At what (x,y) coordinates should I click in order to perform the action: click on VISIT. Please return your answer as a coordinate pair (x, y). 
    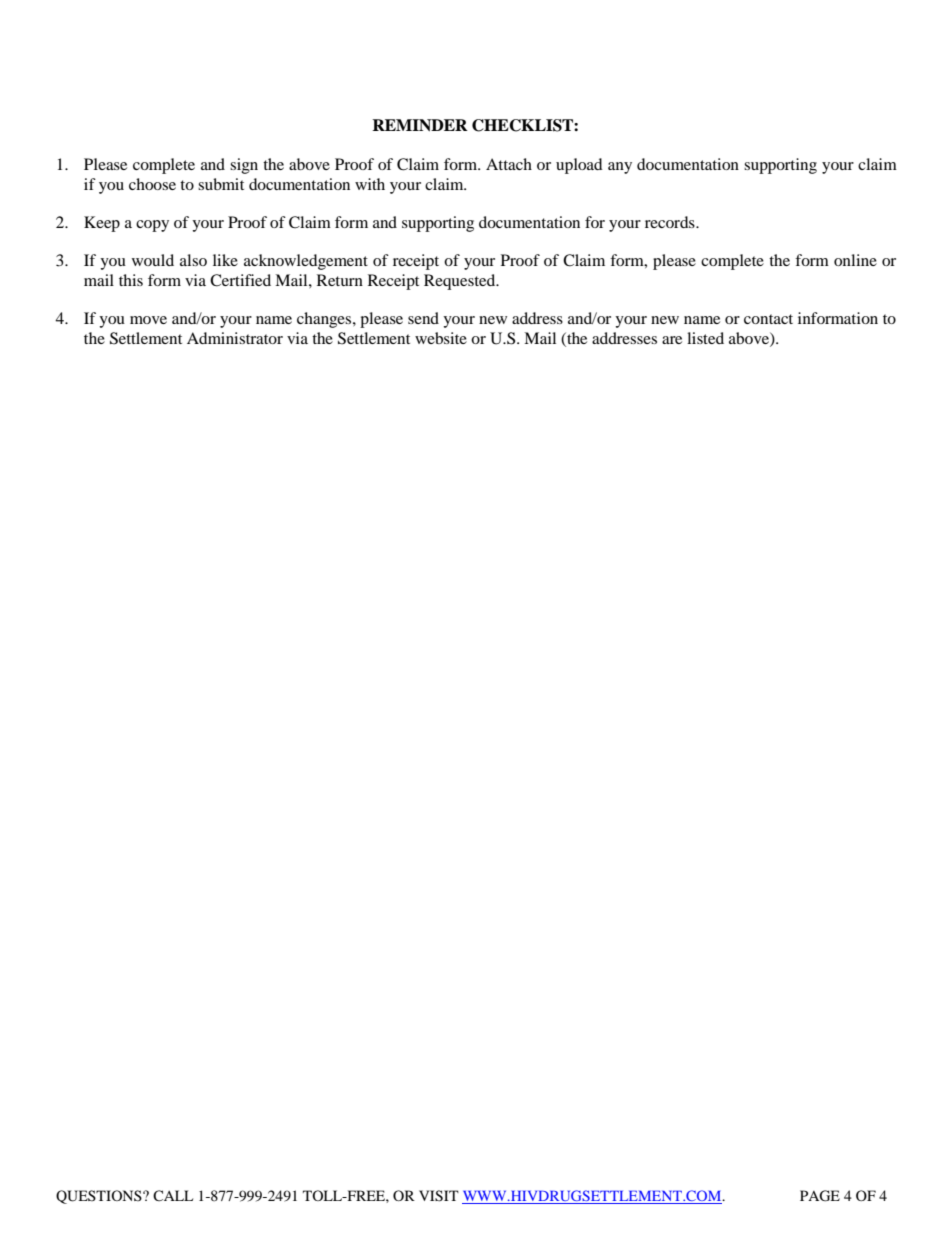
    Looking at the image, I should click on (439, 1196).
